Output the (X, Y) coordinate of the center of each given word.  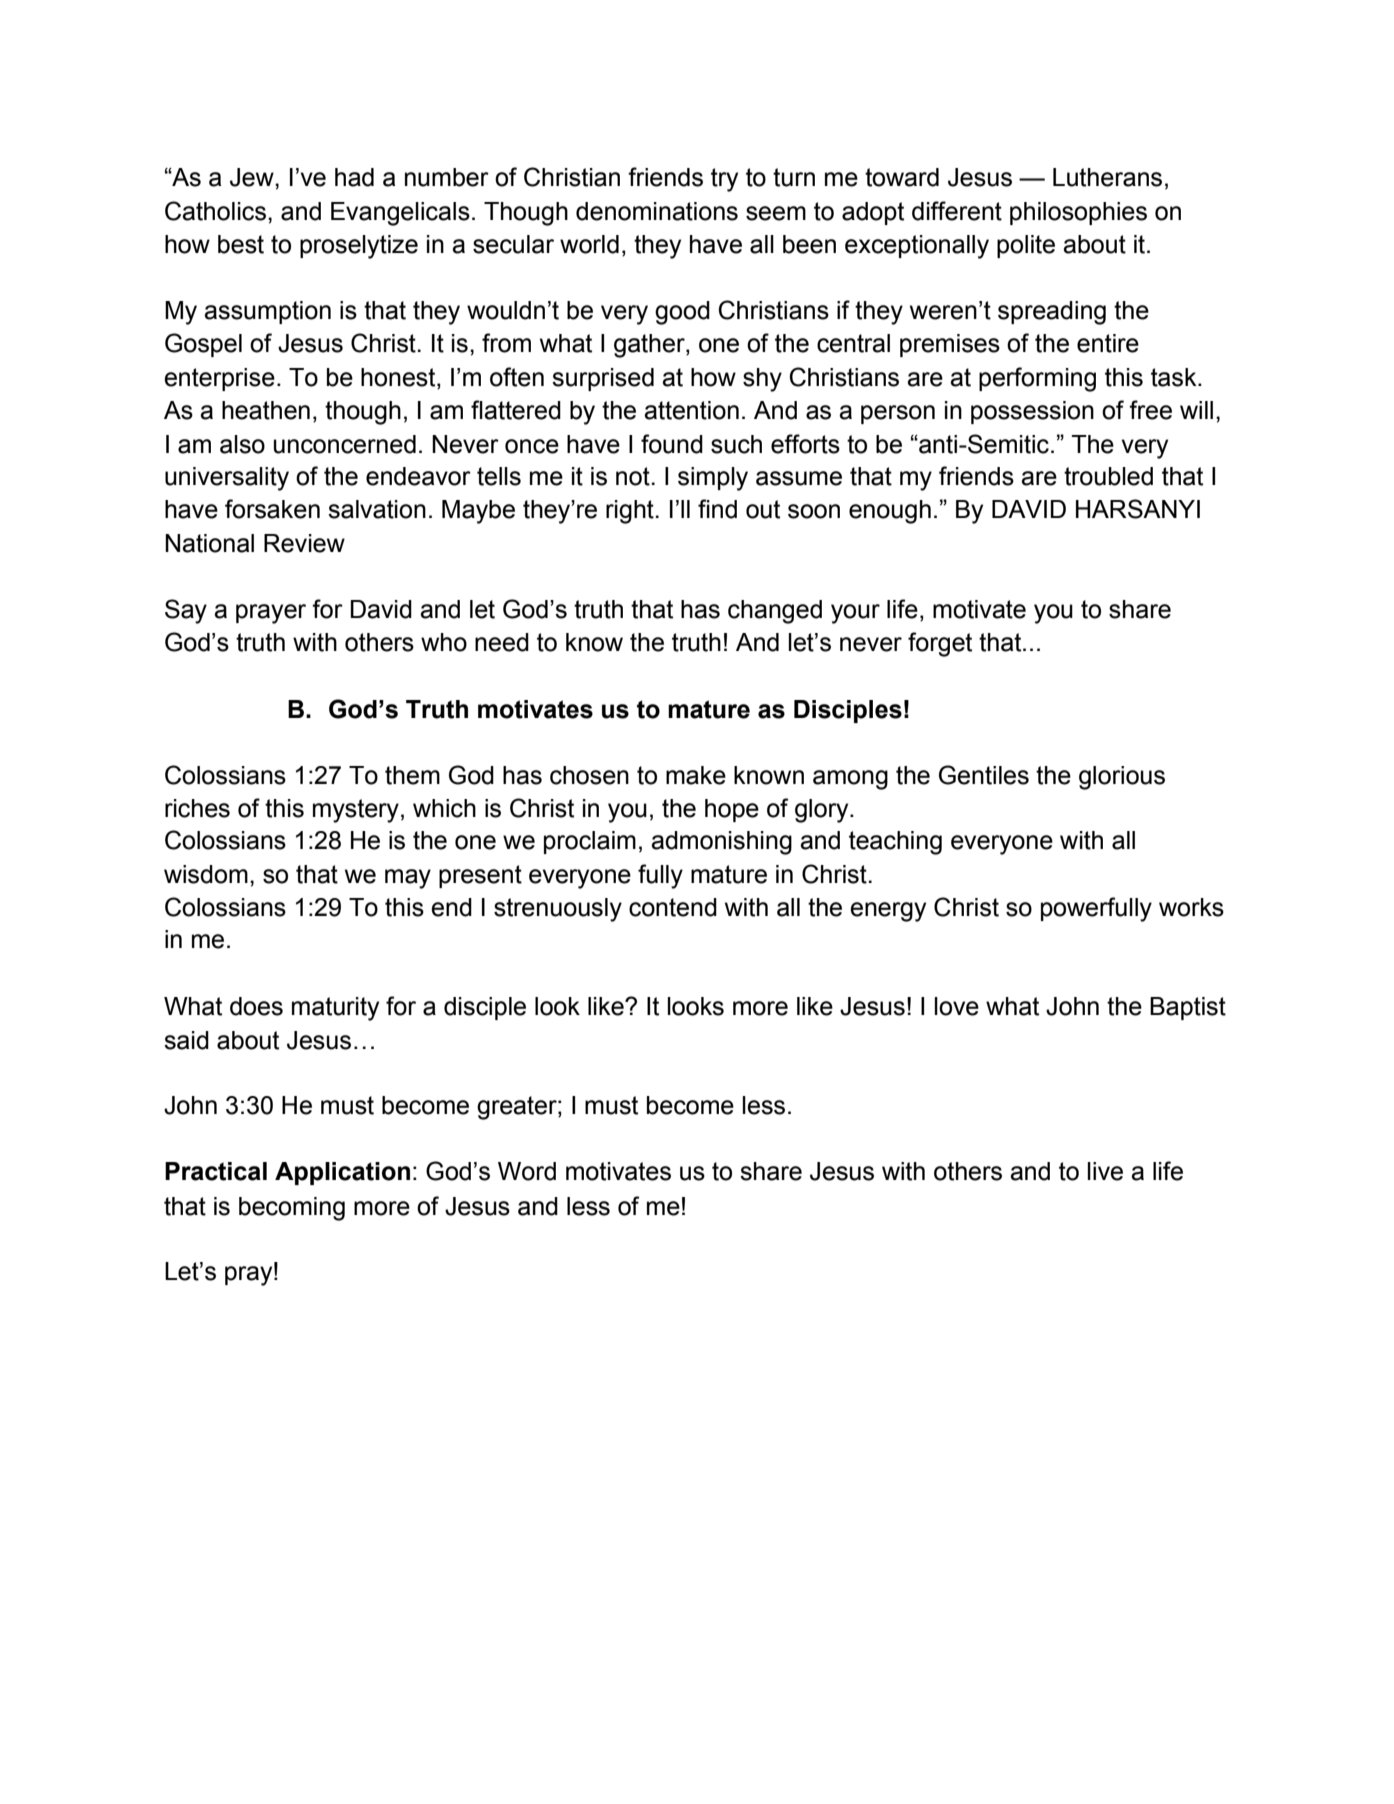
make (696, 775)
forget (940, 644)
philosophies (1078, 213)
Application (342, 1173)
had (354, 177)
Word (527, 1171)
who (444, 642)
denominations (657, 211)
